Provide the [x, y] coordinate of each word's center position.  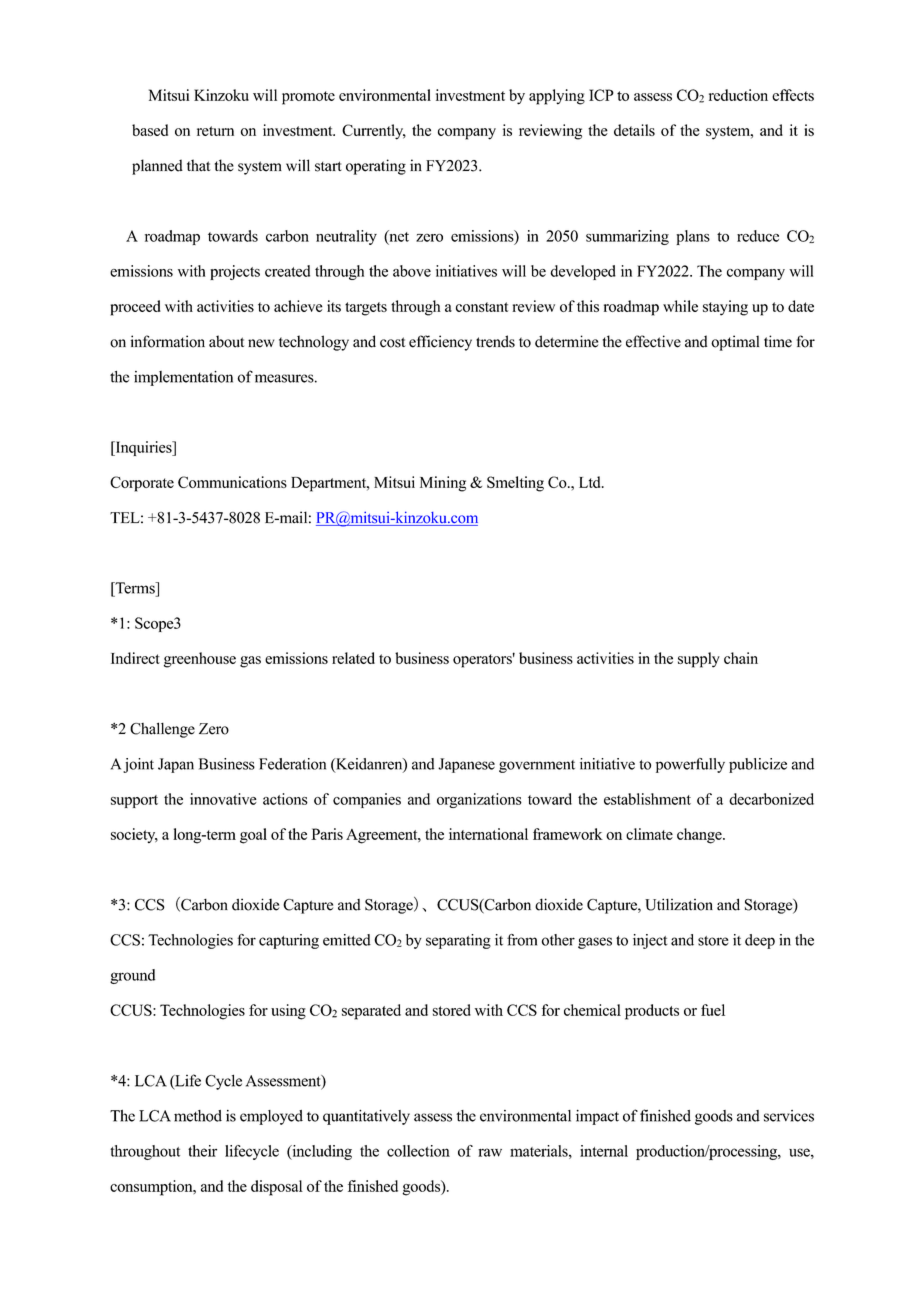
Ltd [591, 482]
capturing [289, 941]
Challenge [162, 730]
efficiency [440, 343]
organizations [479, 800]
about [226, 341]
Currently [374, 132]
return [215, 131]
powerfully [690, 765]
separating [458, 941]
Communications [232, 482]
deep [760, 941]
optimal [735, 343]
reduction [738, 95]
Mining [443, 484]
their [202, 1151]
